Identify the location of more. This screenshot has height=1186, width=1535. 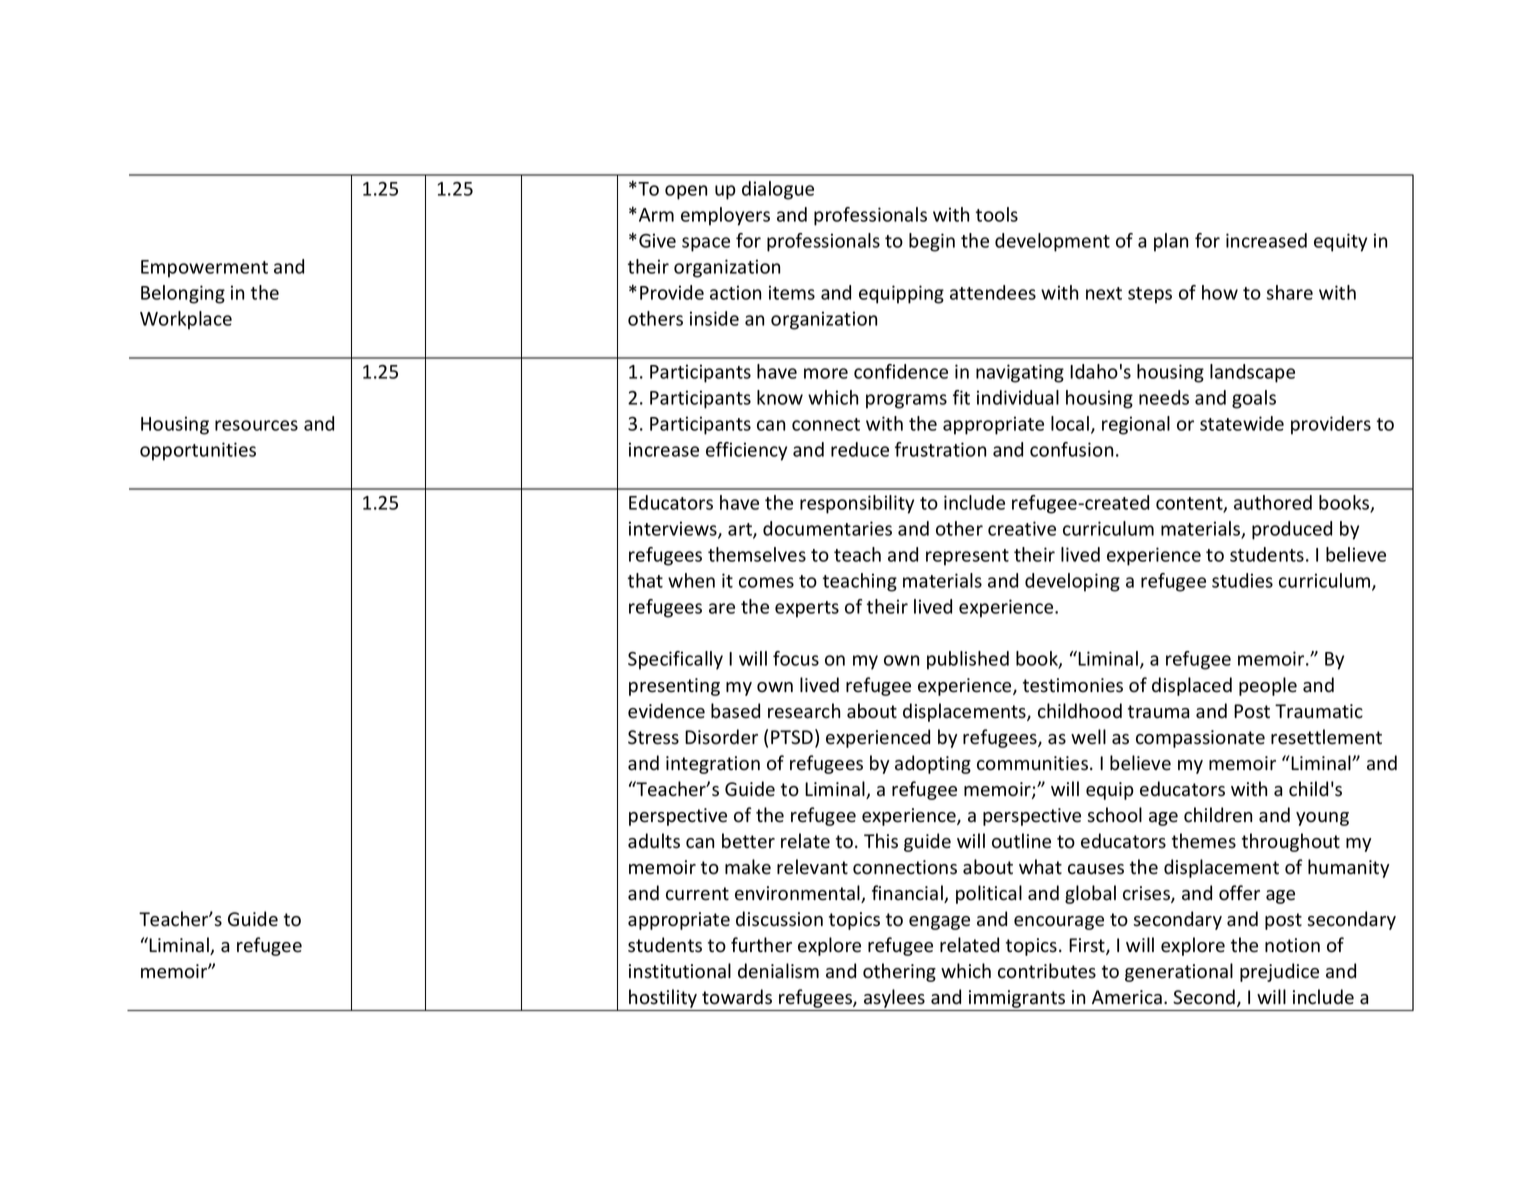
(826, 373).
